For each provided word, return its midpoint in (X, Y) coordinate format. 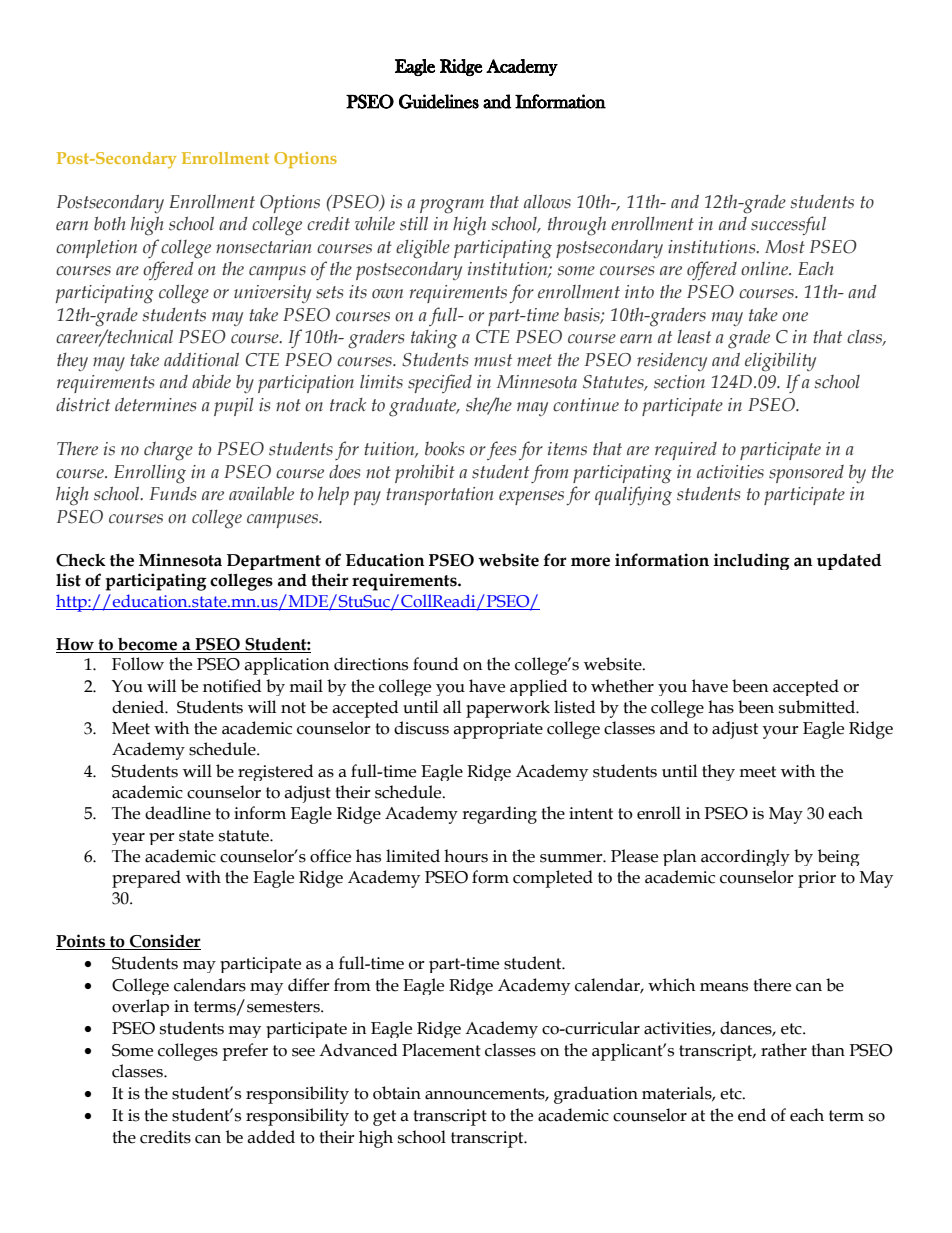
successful (788, 225)
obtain (397, 1093)
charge (168, 451)
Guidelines (439, 101)
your (781, 732)
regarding (499, 815)
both (110, 223)
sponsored (806, 474)
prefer (245, 1052)
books (444, 449)
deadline (178, 813)
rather (784, 1050)
